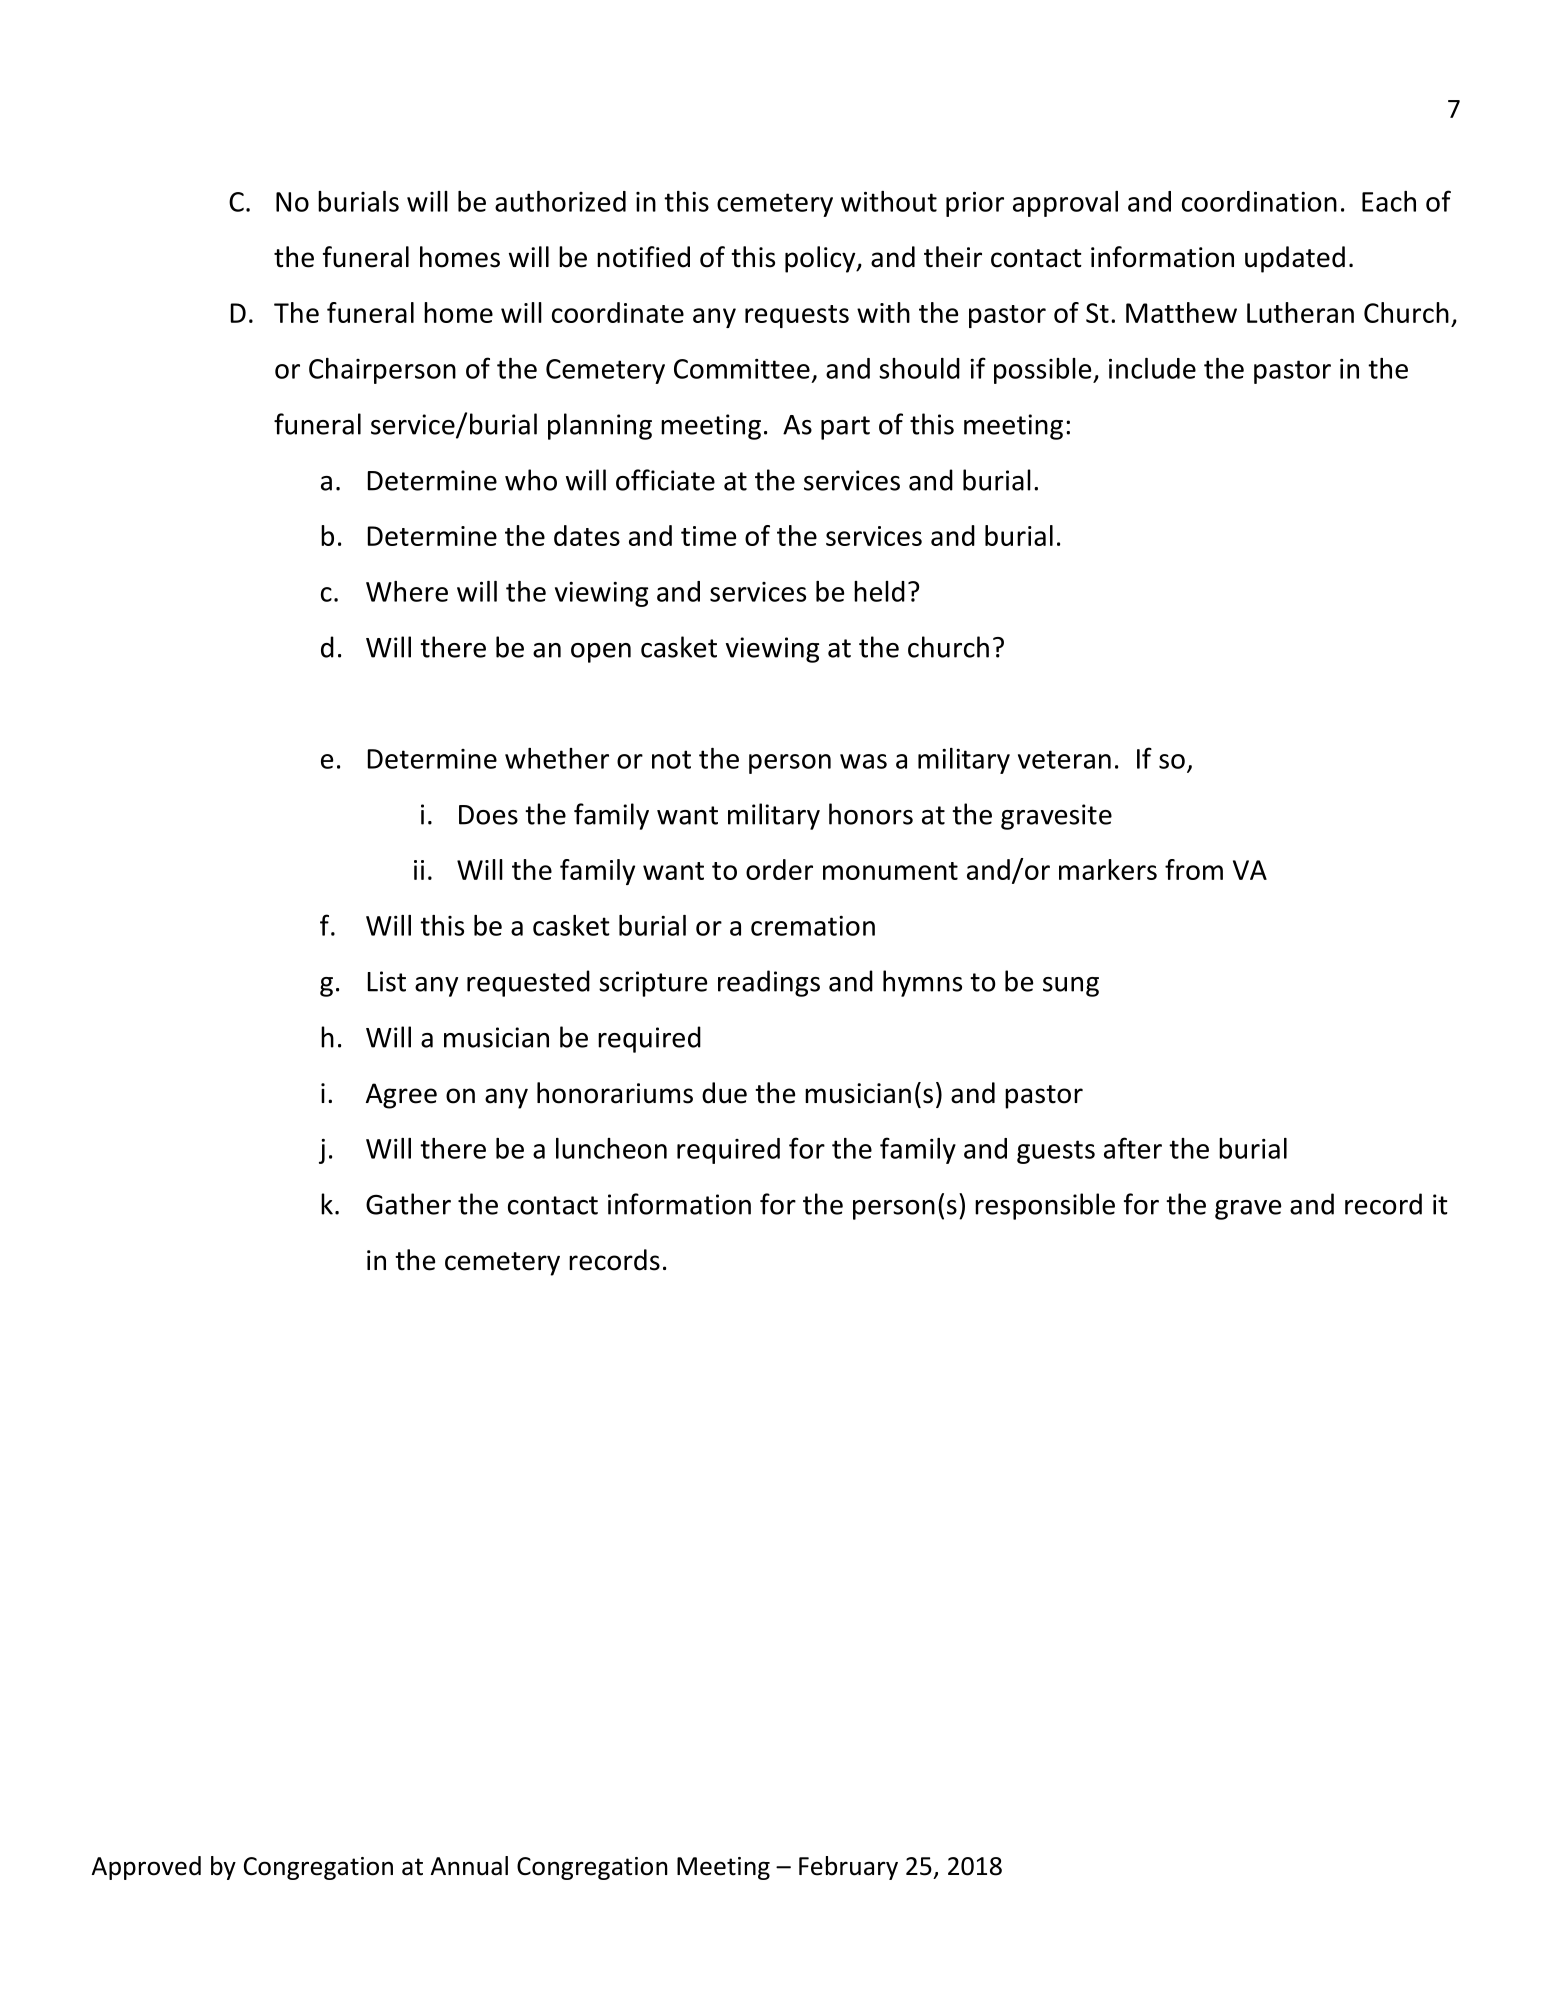  I want to click on Approved, so click(146, 1868).
